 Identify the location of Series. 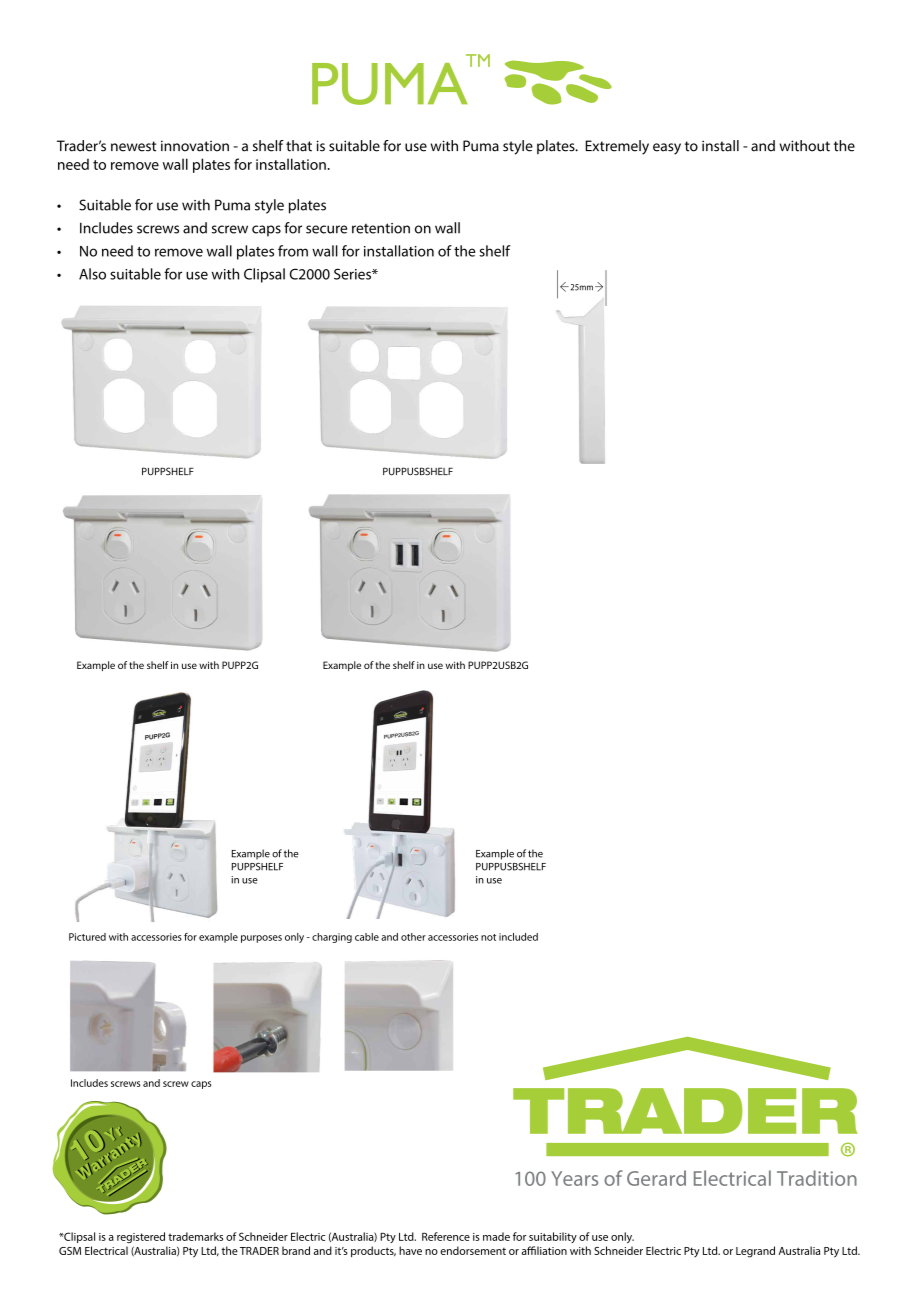
(353, 274).
